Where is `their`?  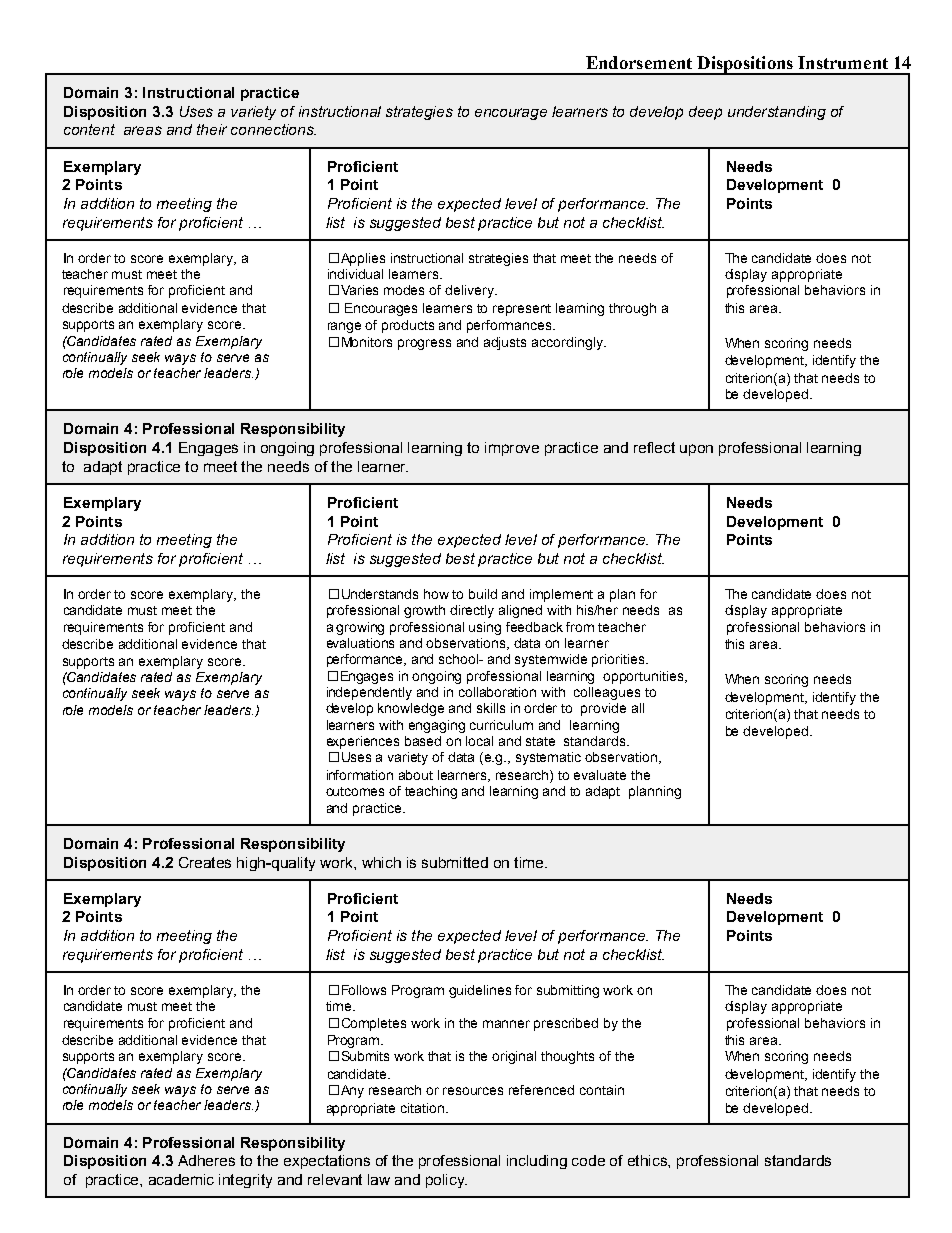
their is located at coordinates (212, 129).
